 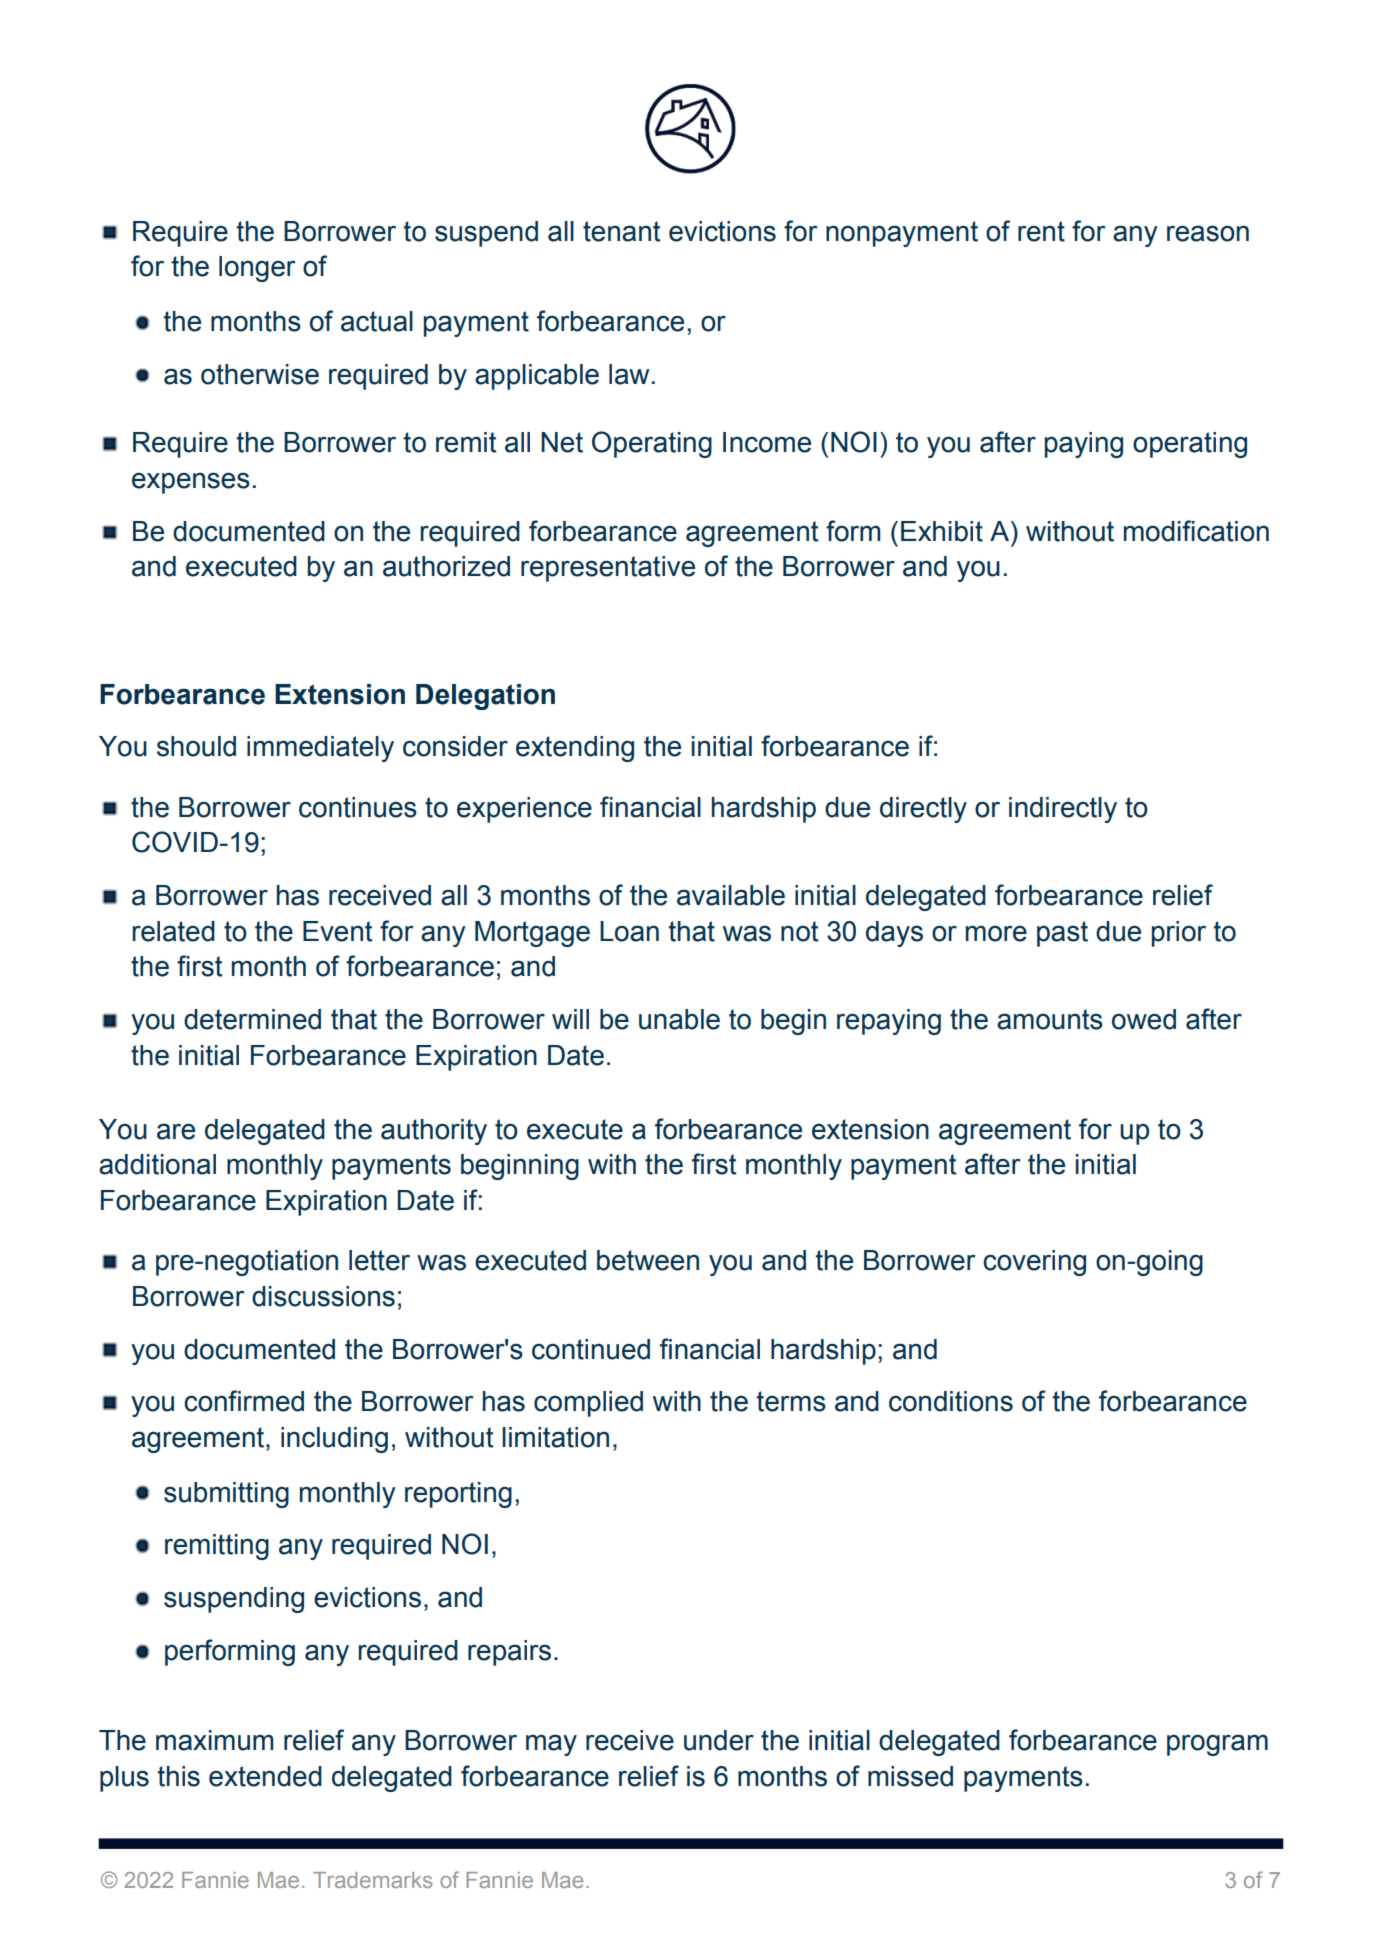 What do you see at coordinates (1041, 231) in the image?
I see `rent` at bounding box center [1041, 231].
